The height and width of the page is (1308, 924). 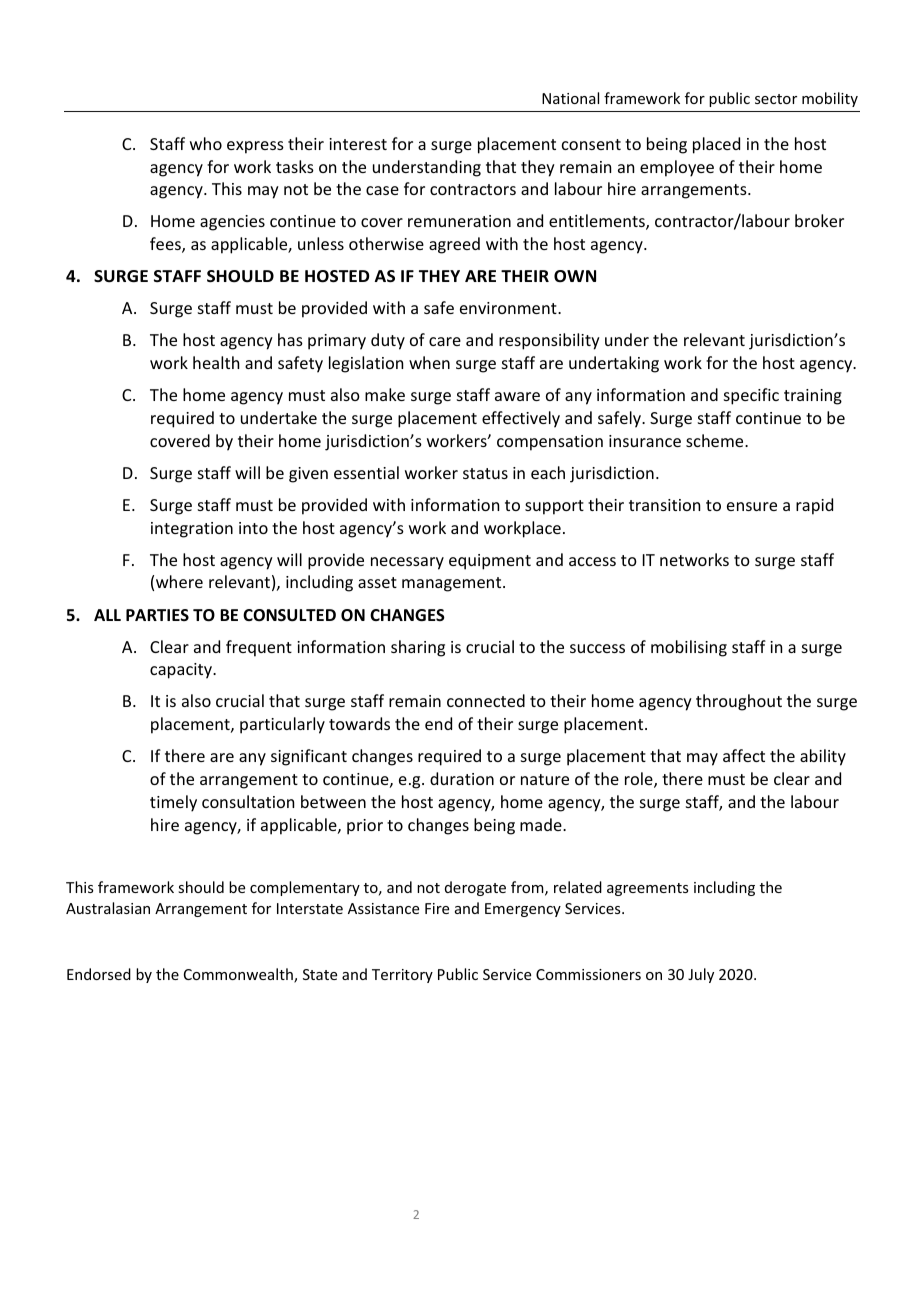 What do you see at coordinates (437, 908) in the page?
I see `Fire` at bounding box center [437, 908].
